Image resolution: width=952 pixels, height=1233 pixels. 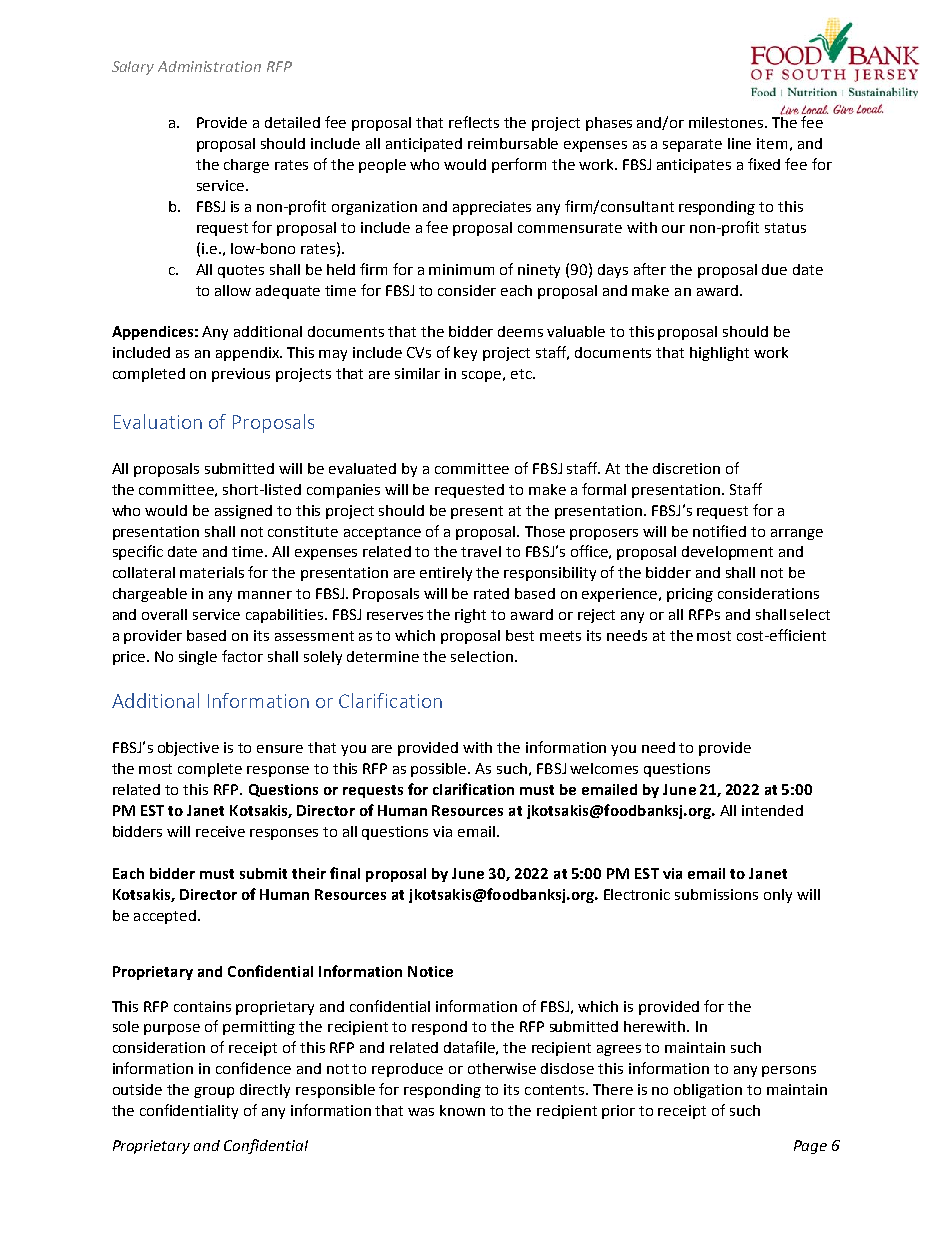 What do you see at coordinates (474, 122) in the screenshot?
I see `reflects` at bounding box center [474, 122].
